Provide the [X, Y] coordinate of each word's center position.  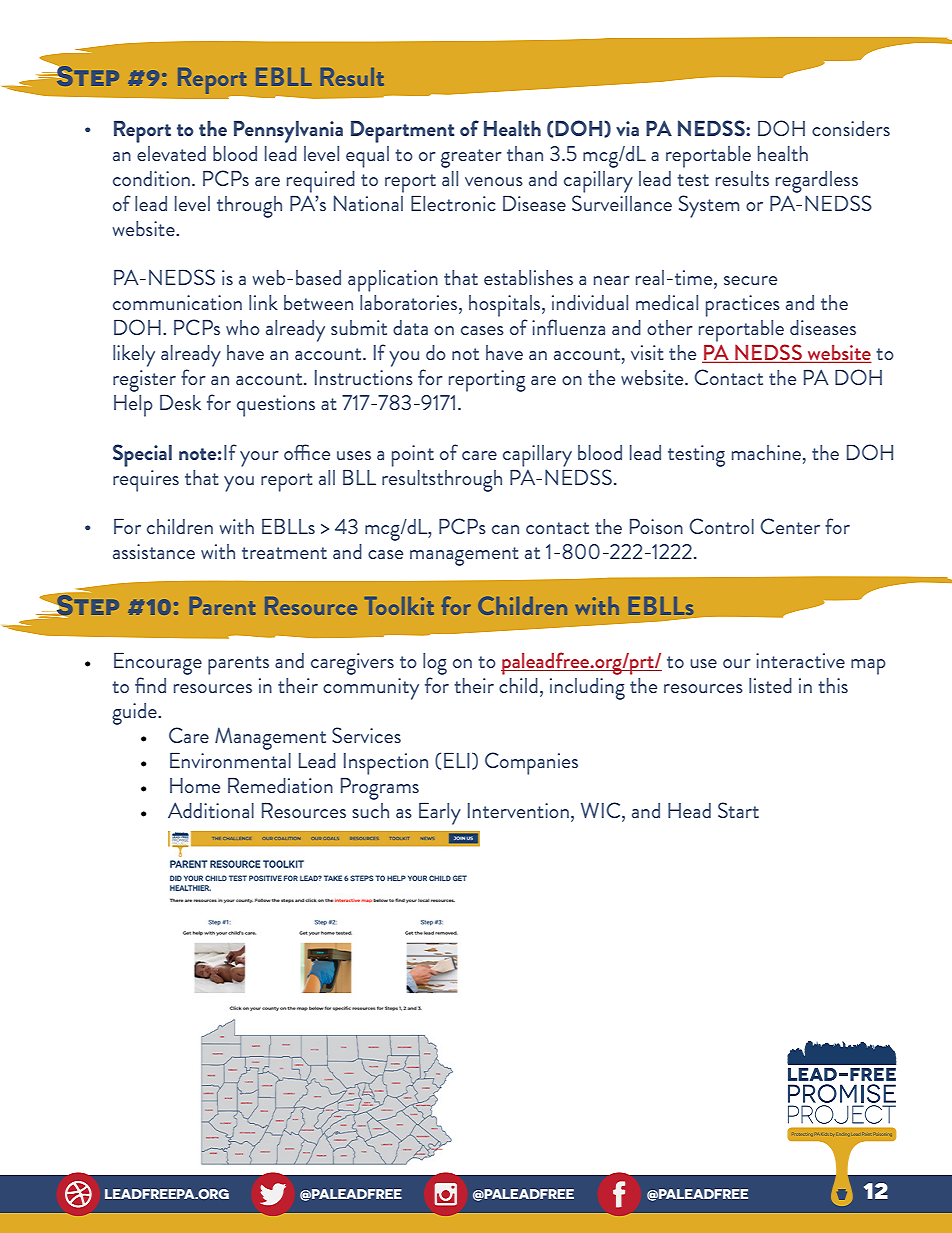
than [525, 153]
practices [743, 306]
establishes [528, 277]
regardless [817, 182]
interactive [800, 660]
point [413, 456]
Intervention [518, 810]
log [435, 665]
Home [195, 785]
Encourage [158, 665]
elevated [171, 153]
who [243, 327]
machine [766, 452]
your [259, 459]
